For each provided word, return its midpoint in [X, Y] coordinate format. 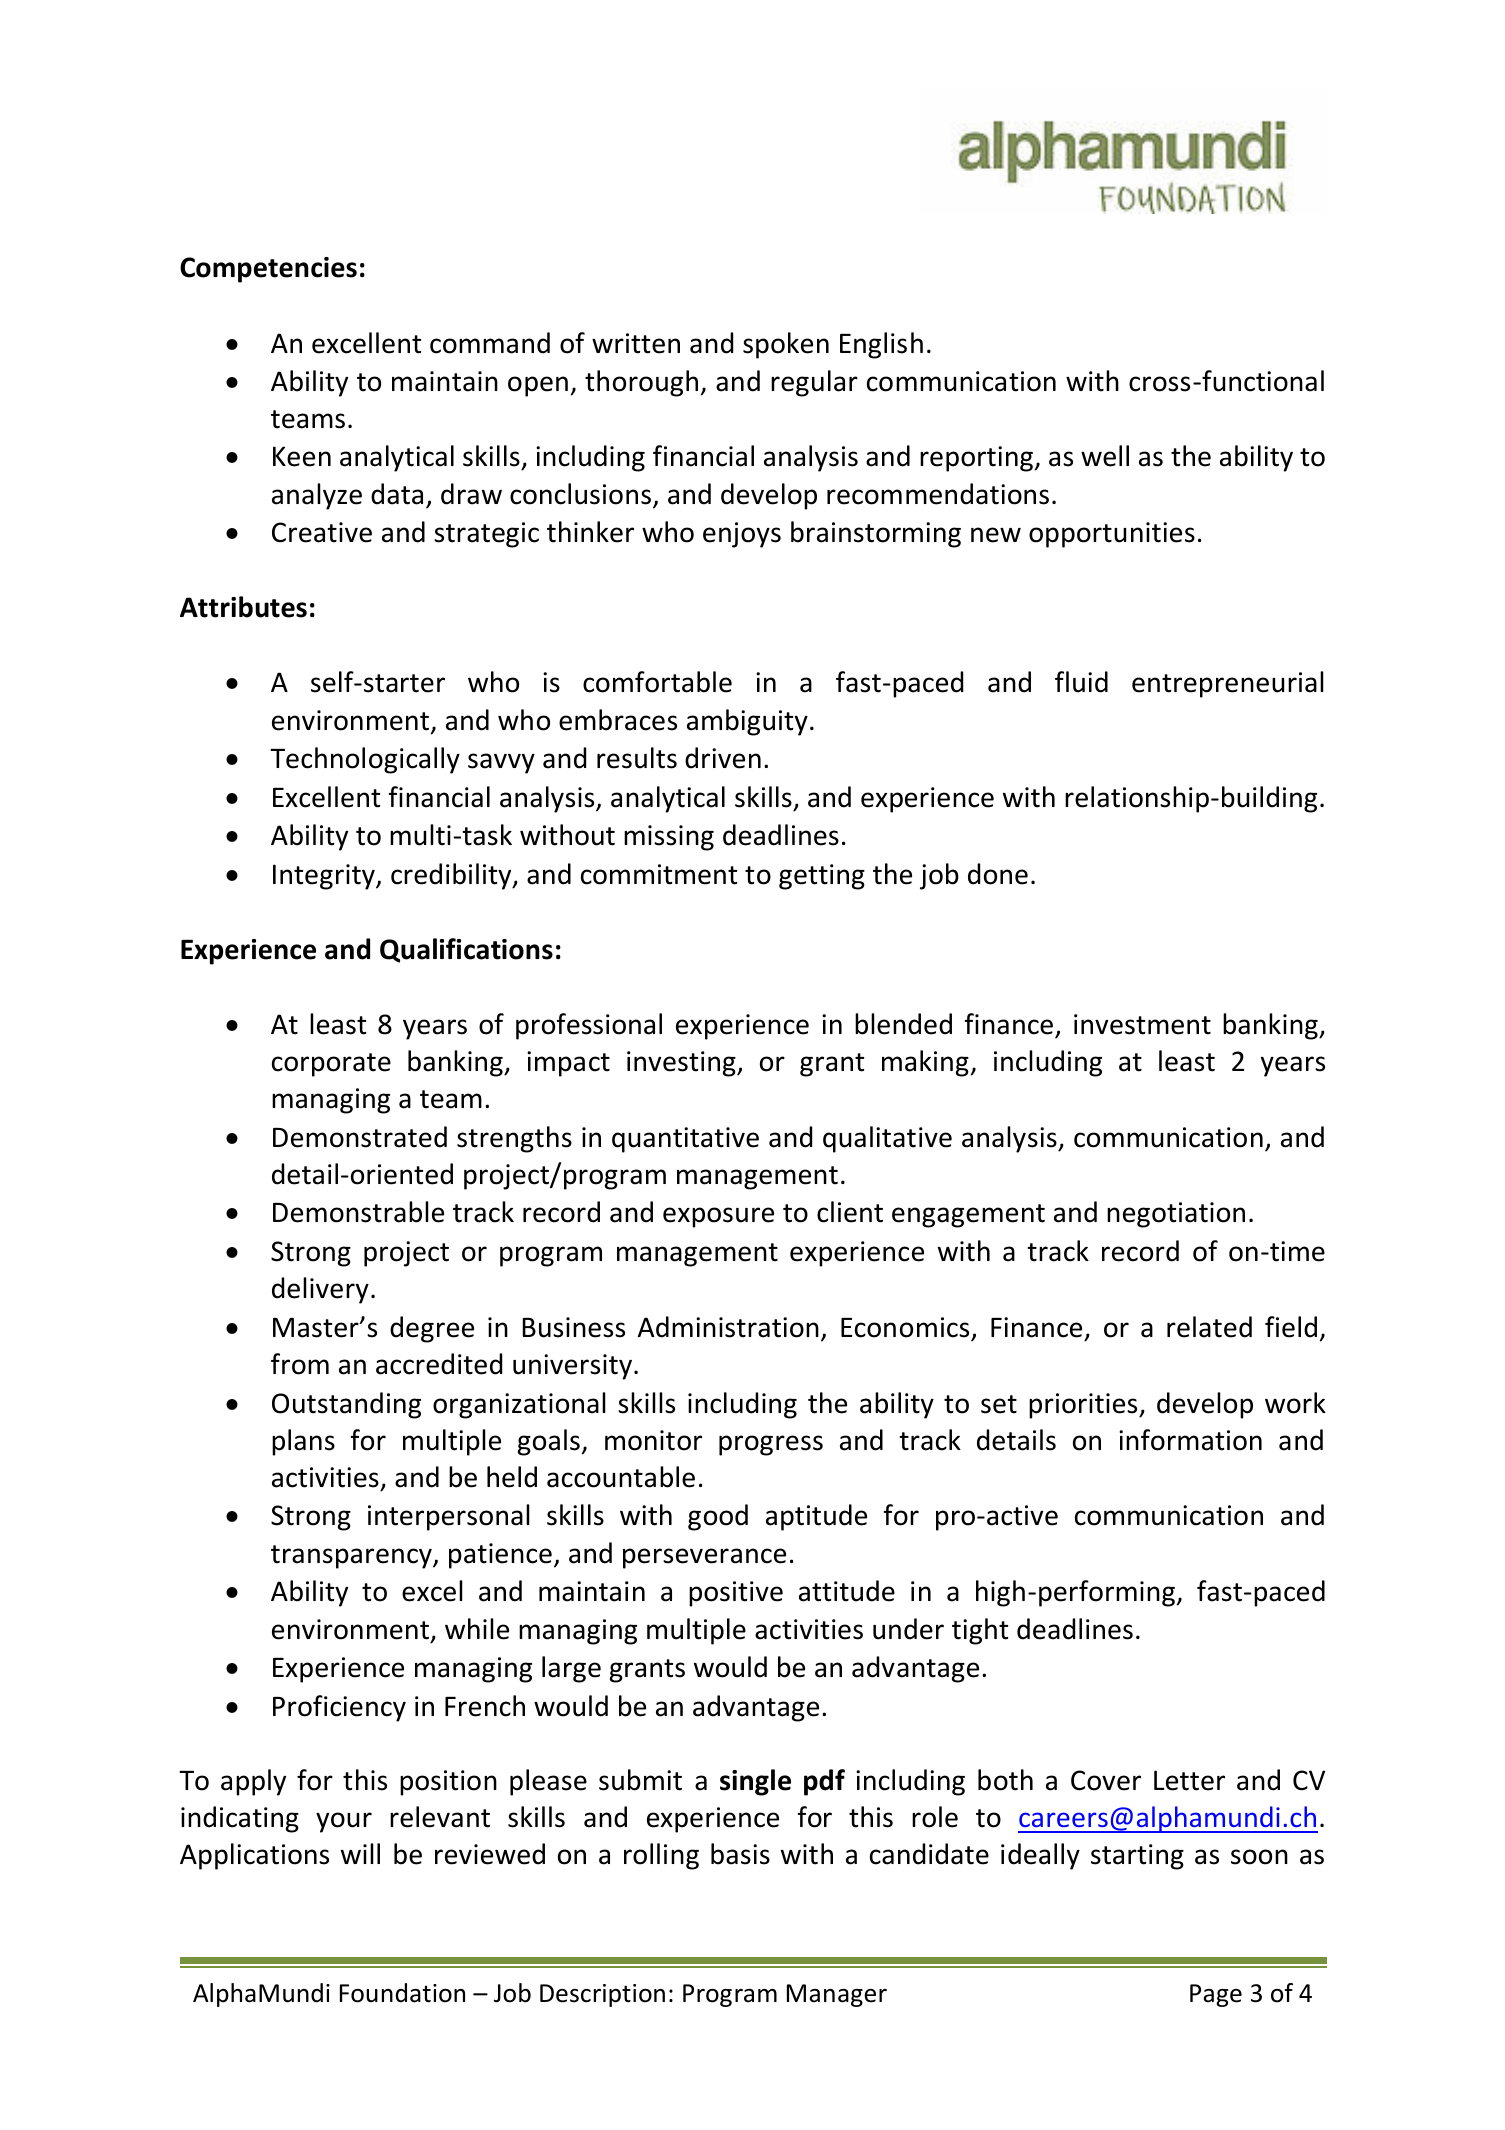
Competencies [268, 270]
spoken [786, 345]
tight [980, 1631]
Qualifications [466, 950]
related [1209, 1327]
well [1105, 456]
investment [1142, 1024]
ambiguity [747, 722]
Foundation [402, 1993]
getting [822, 877]
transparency [352, 1557]
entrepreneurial [1228, 684]
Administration [728, 1327]
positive [736, 1594]
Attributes [243, 607]
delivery [320, 1290]
